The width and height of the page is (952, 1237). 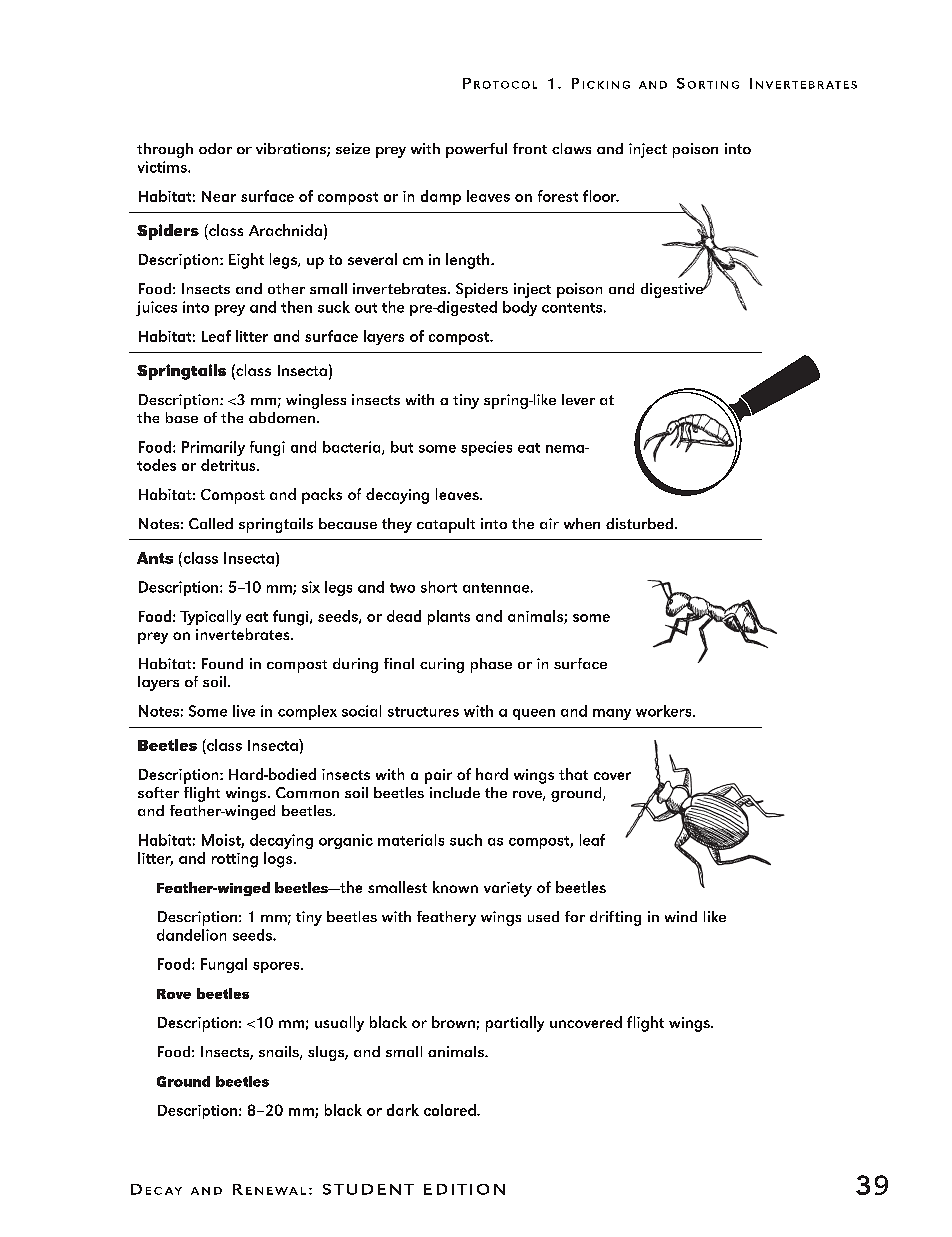 What do you see at coordinates (573, 774) in the page?
I see `that` at bounding box center [573, 774].
